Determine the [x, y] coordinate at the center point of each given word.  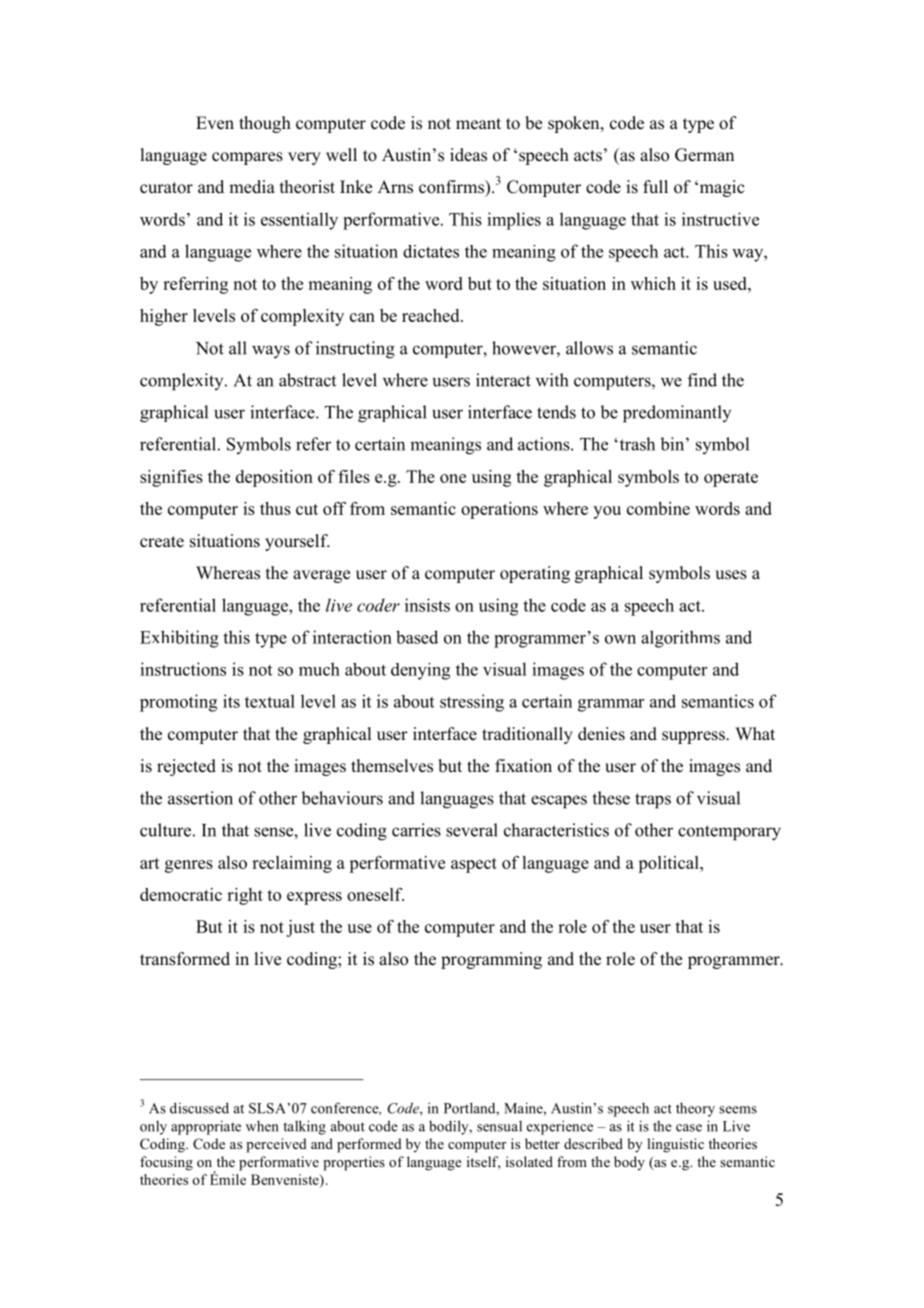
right [245, 896]
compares [247, 158]
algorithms [680, 639]
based [417, 637]
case [689, 1128]
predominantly [677, 414]
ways [271, 352]
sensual [499, 1126]
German [704, 155]
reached [432, 315]
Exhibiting [179, 639]
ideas [468, 155]
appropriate [206, 1127]
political [669, 864]
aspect [474, 865]
